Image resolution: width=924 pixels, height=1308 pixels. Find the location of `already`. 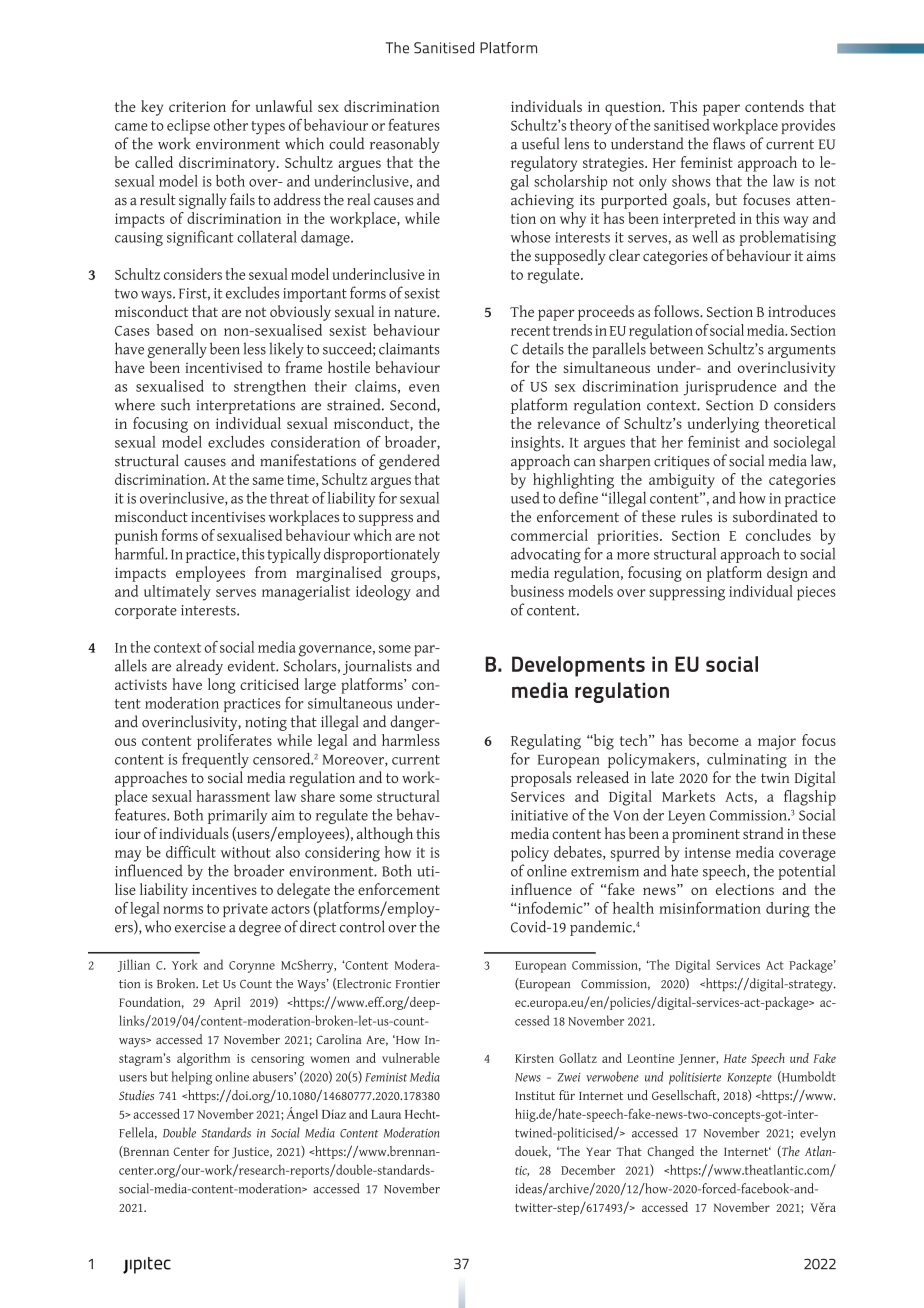

already is located at coordinates (199, 667).
